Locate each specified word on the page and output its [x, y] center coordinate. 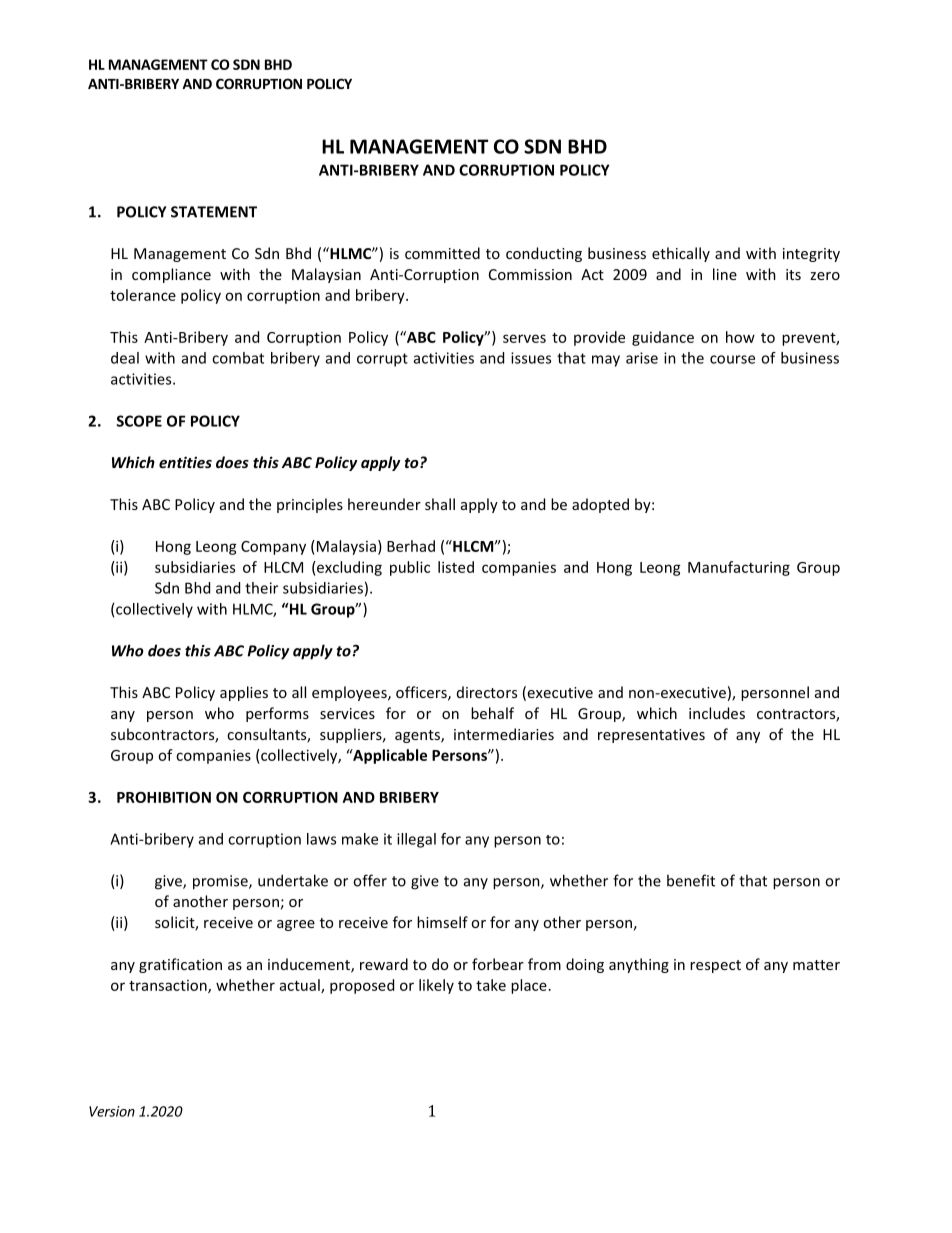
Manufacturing [739, 568]
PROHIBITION [164, 797]
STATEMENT [214, 212]
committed [442, 253]
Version [112, 1111]
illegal [416, 840]
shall [440, 504]
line [725, 274]
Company [273, 548]
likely [436, 986]
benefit [691, 880]
